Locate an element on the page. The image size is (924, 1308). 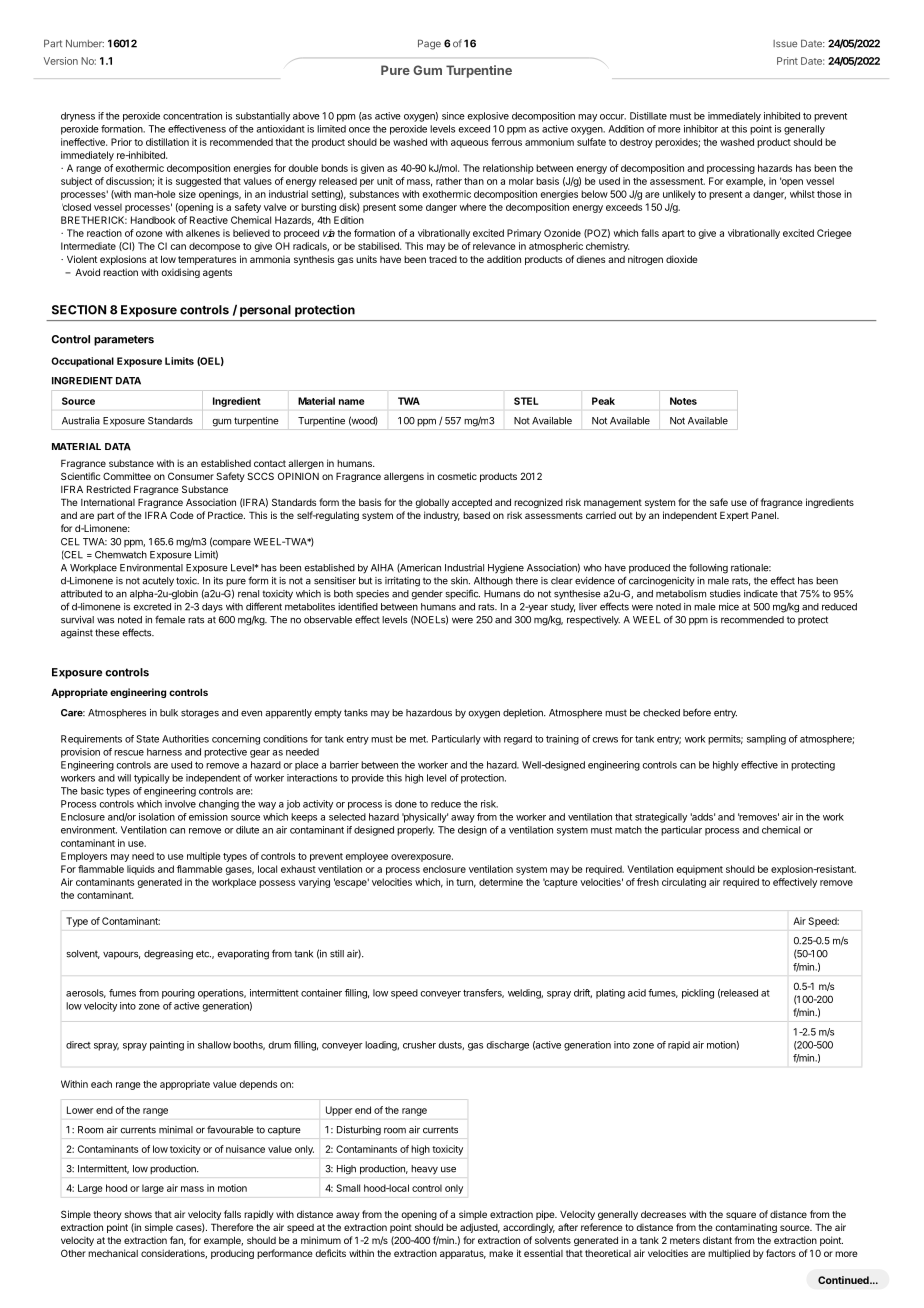
Print is located at coordinates (787, 61).
